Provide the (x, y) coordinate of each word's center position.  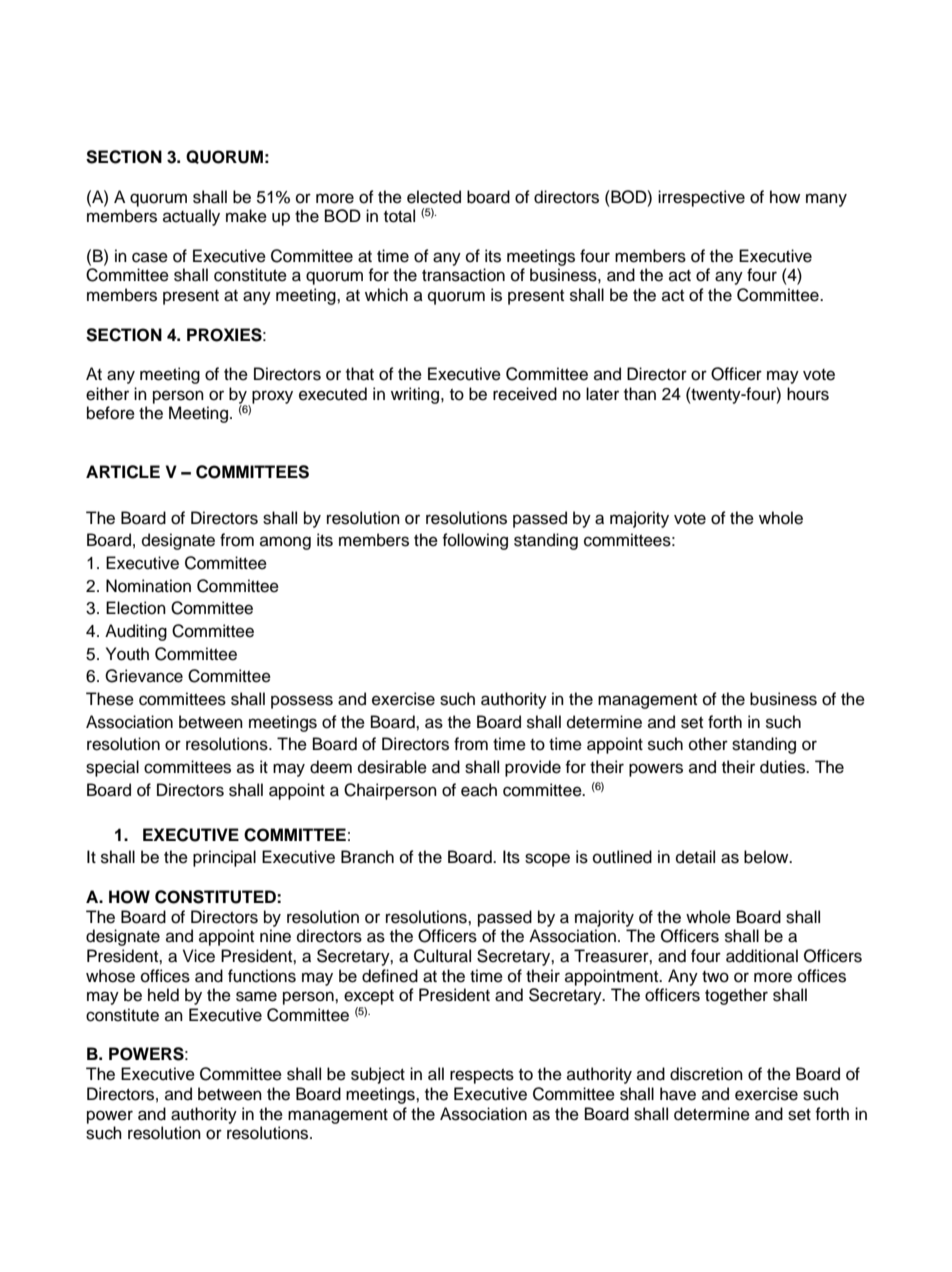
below (767, 857)
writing (416, 395)
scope (547, 860)
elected (434, 197)
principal (224, 858)
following (475, 541)
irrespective (701, 198)
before (111, 413)
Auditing (136, 632)
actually (191, 217)
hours (808, 394)
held (163, 995)
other (708, 744)
